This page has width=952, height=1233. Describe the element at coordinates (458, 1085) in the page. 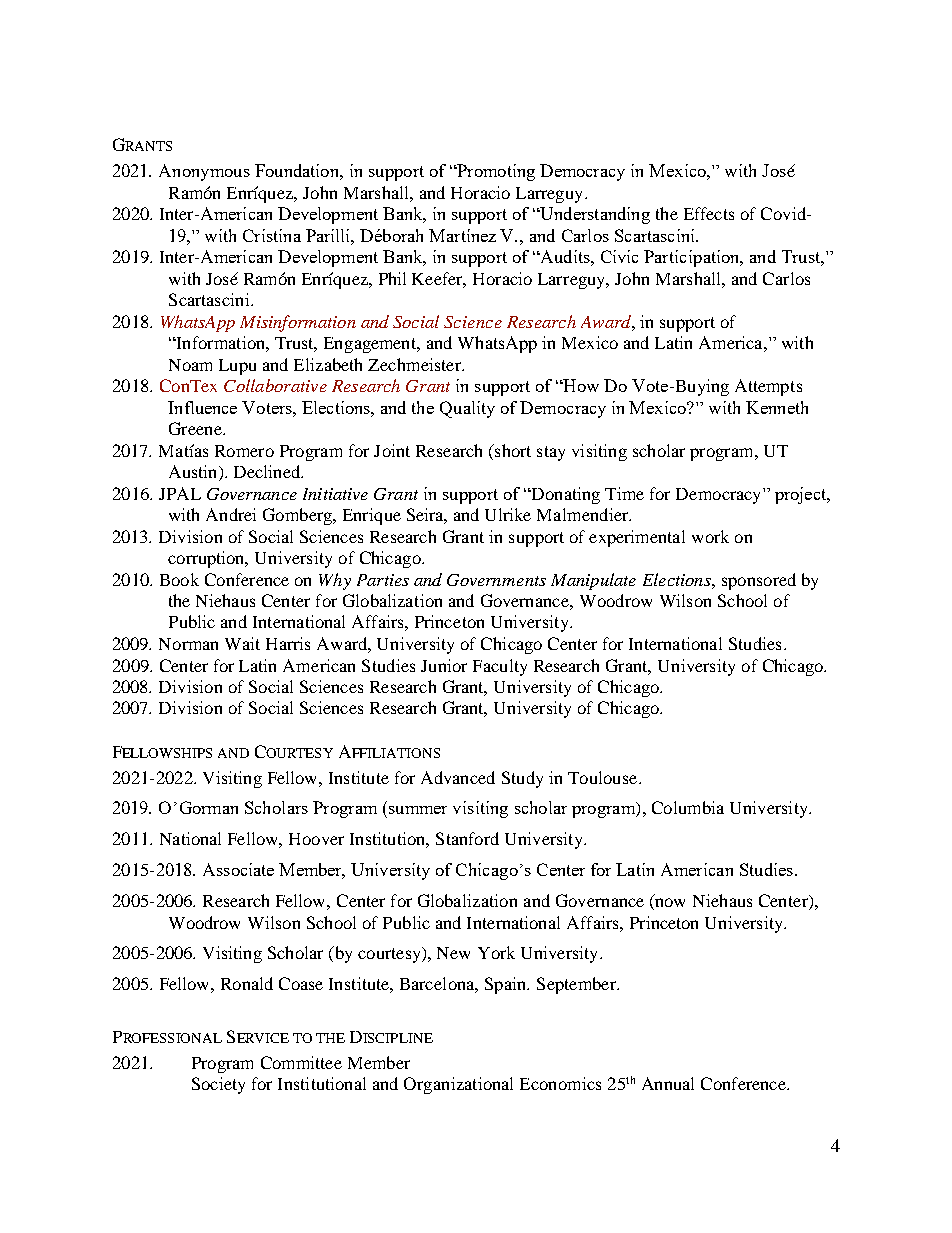

I see `Organizational` at that location.
